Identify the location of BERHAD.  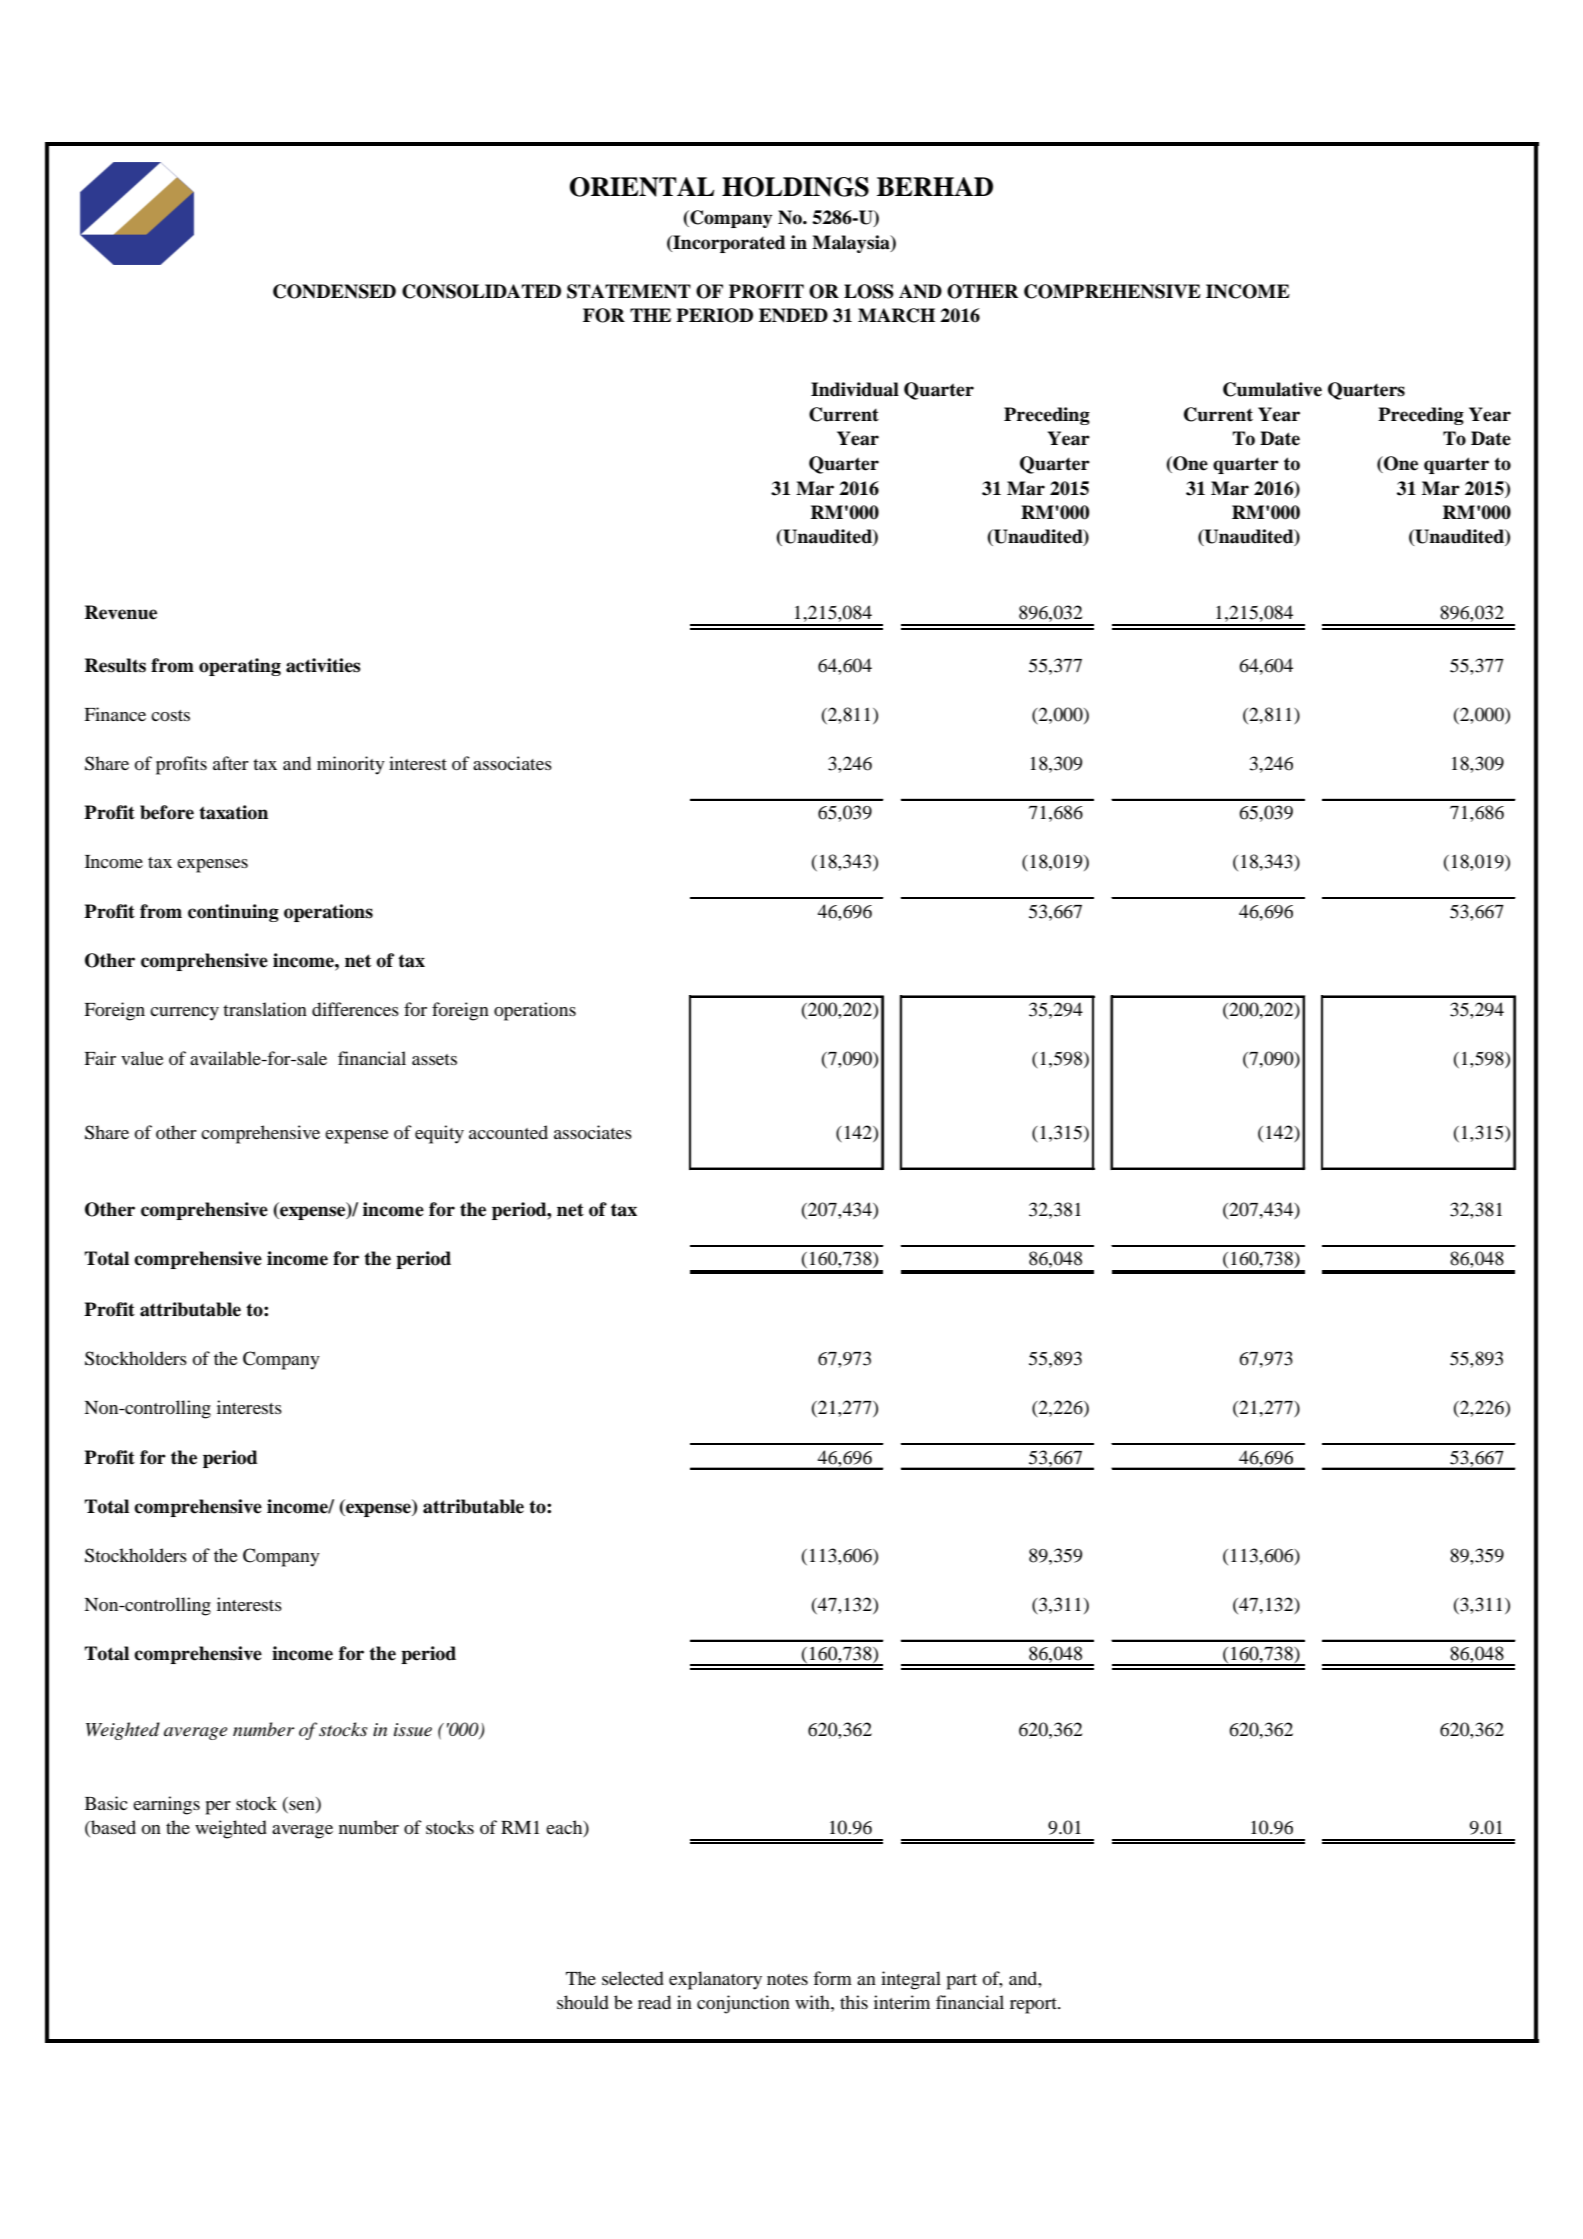
(935, 186).
